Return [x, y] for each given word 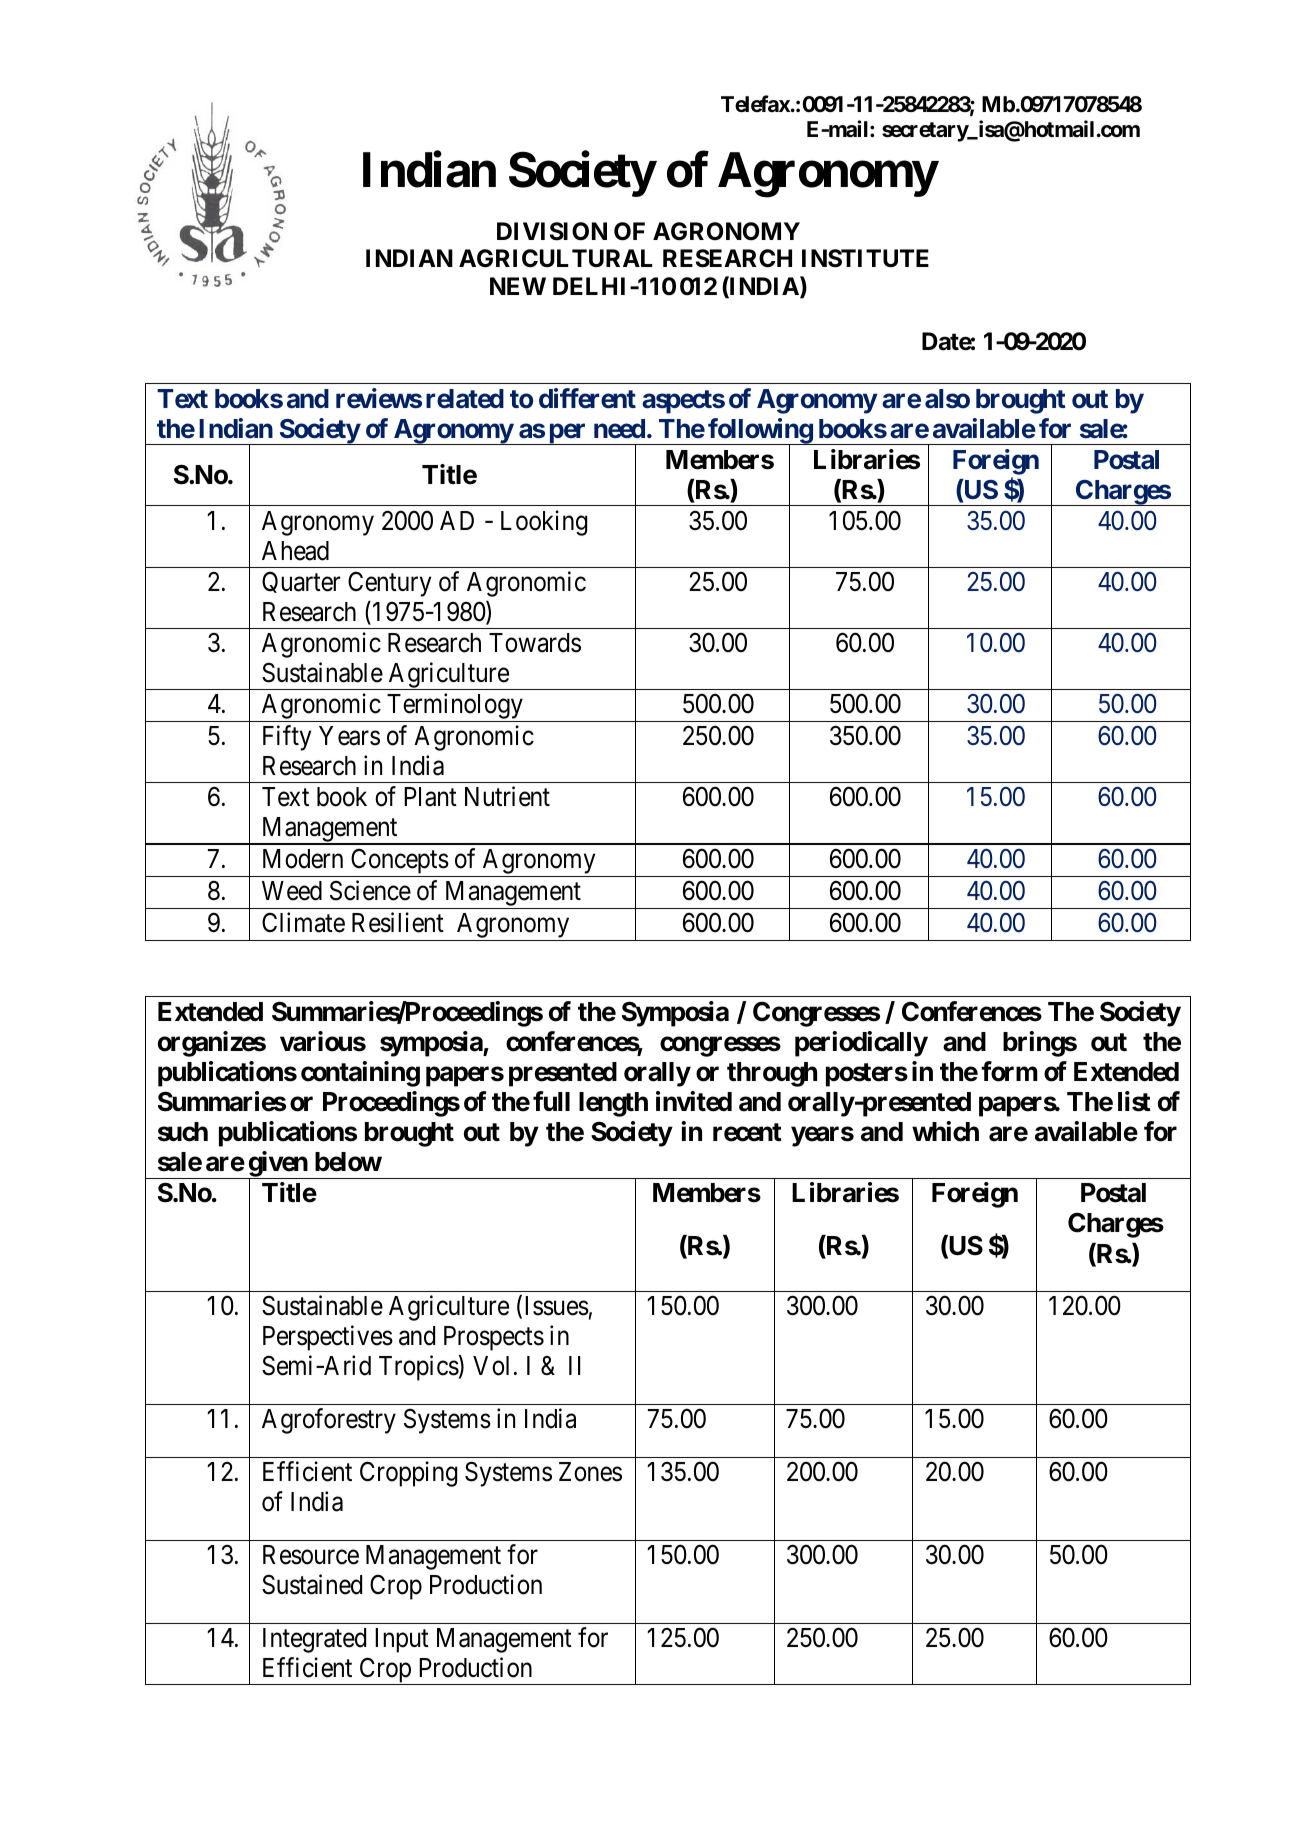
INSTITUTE [865, 258]
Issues [557, 1306]
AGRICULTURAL [556, 258]
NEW [518, 286]
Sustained [312, 1584]
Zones [590, 1472]
